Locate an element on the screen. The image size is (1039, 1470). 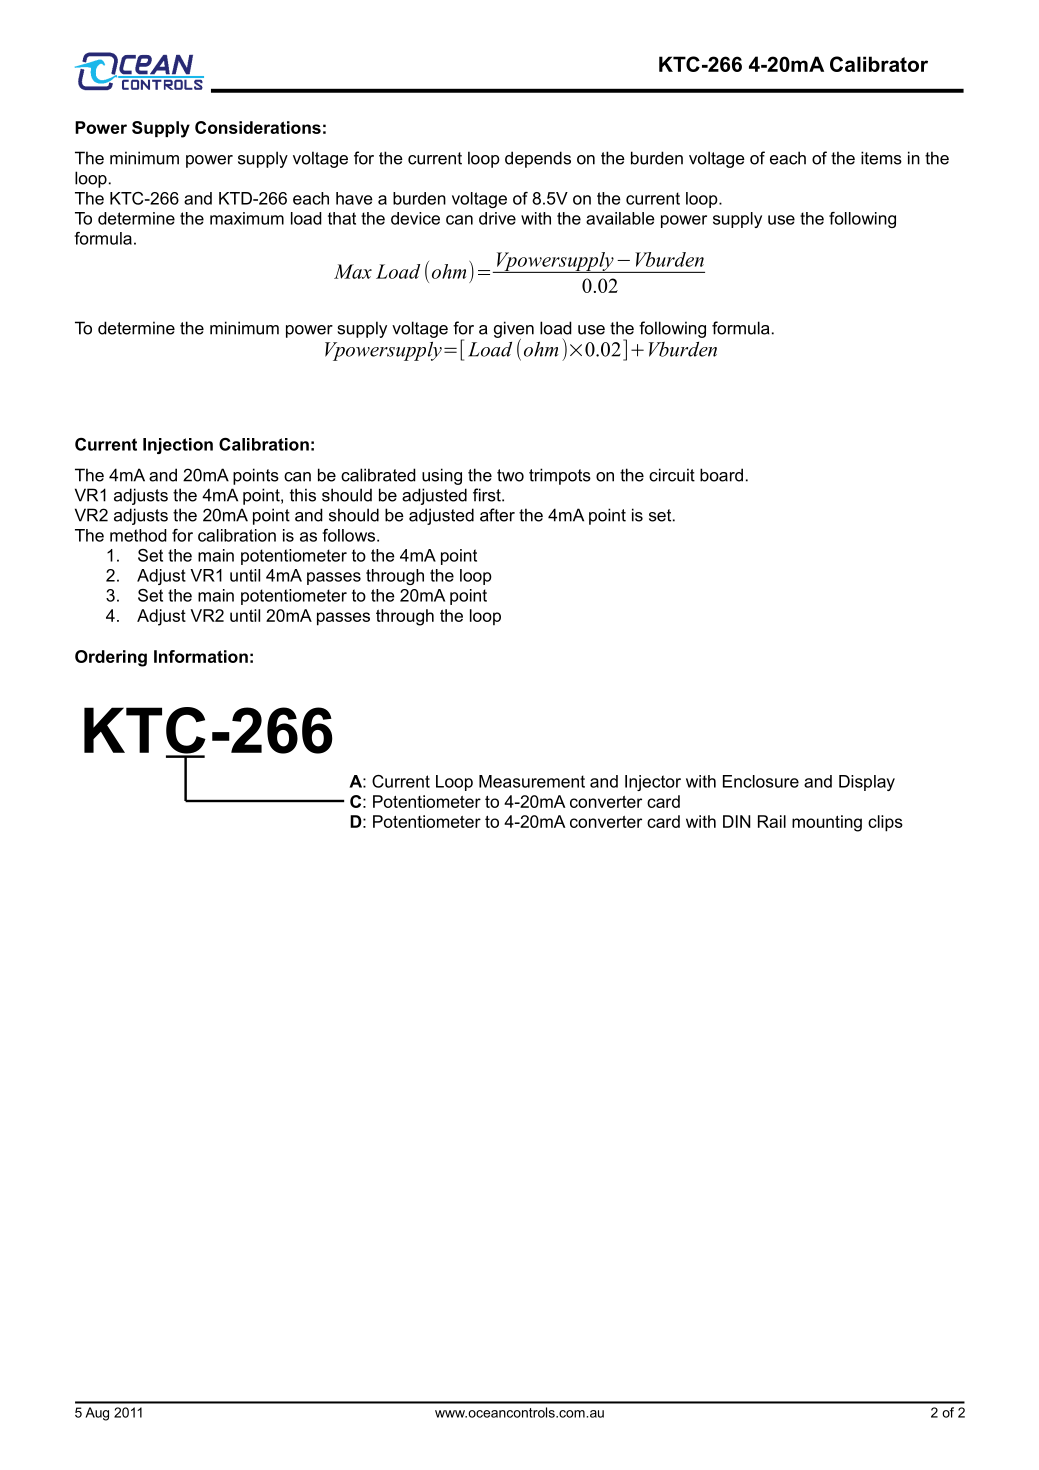
two is located at coordinates (510, 475).
